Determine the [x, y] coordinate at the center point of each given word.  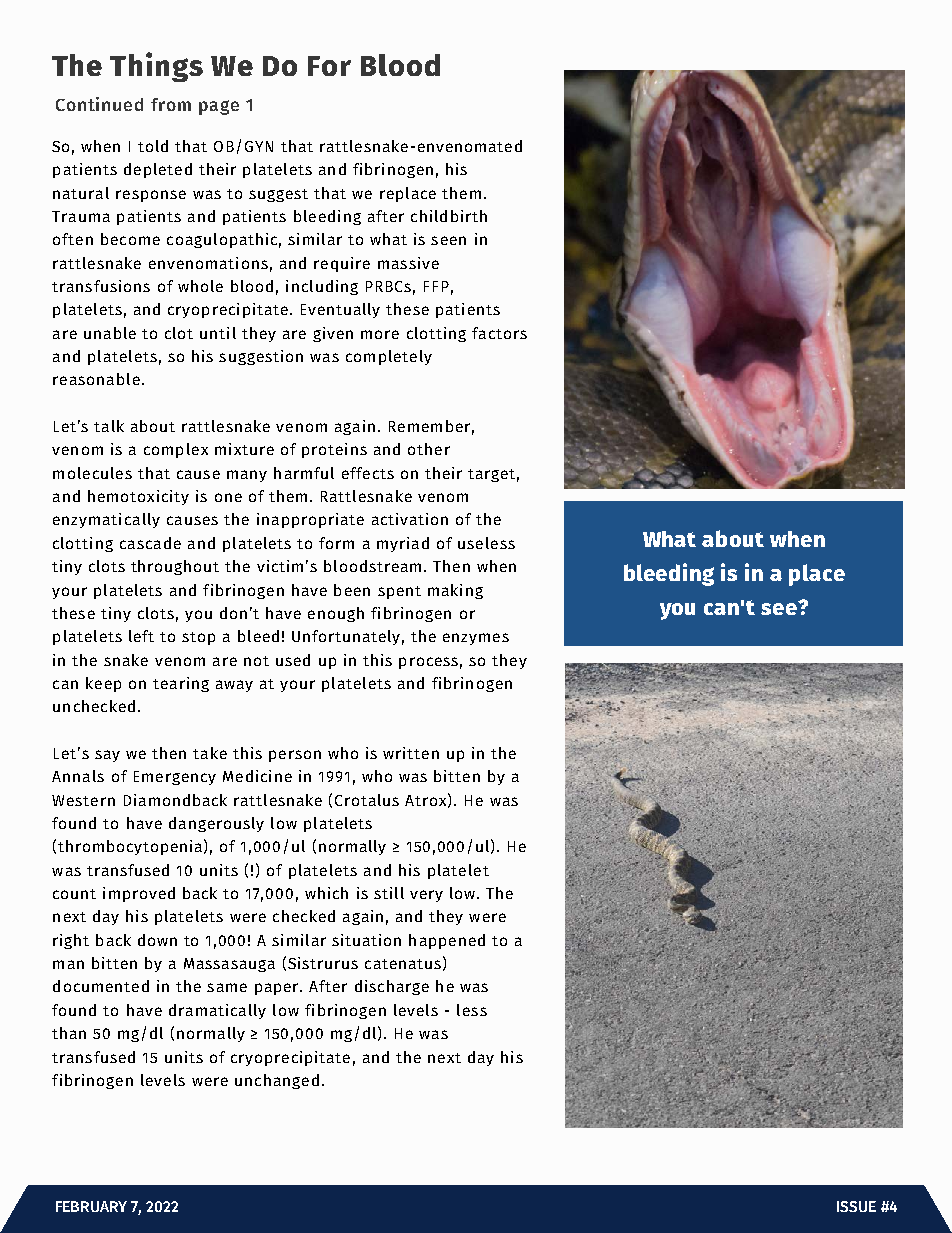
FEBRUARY [91, 1206]
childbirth [449, 216]
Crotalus [367, 800]
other [429, 449]
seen [448, 240]
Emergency [175, 778]
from [171, 104]
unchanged [277, 1081]
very [426, 896]
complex [176, 450]
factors [499, 333]
